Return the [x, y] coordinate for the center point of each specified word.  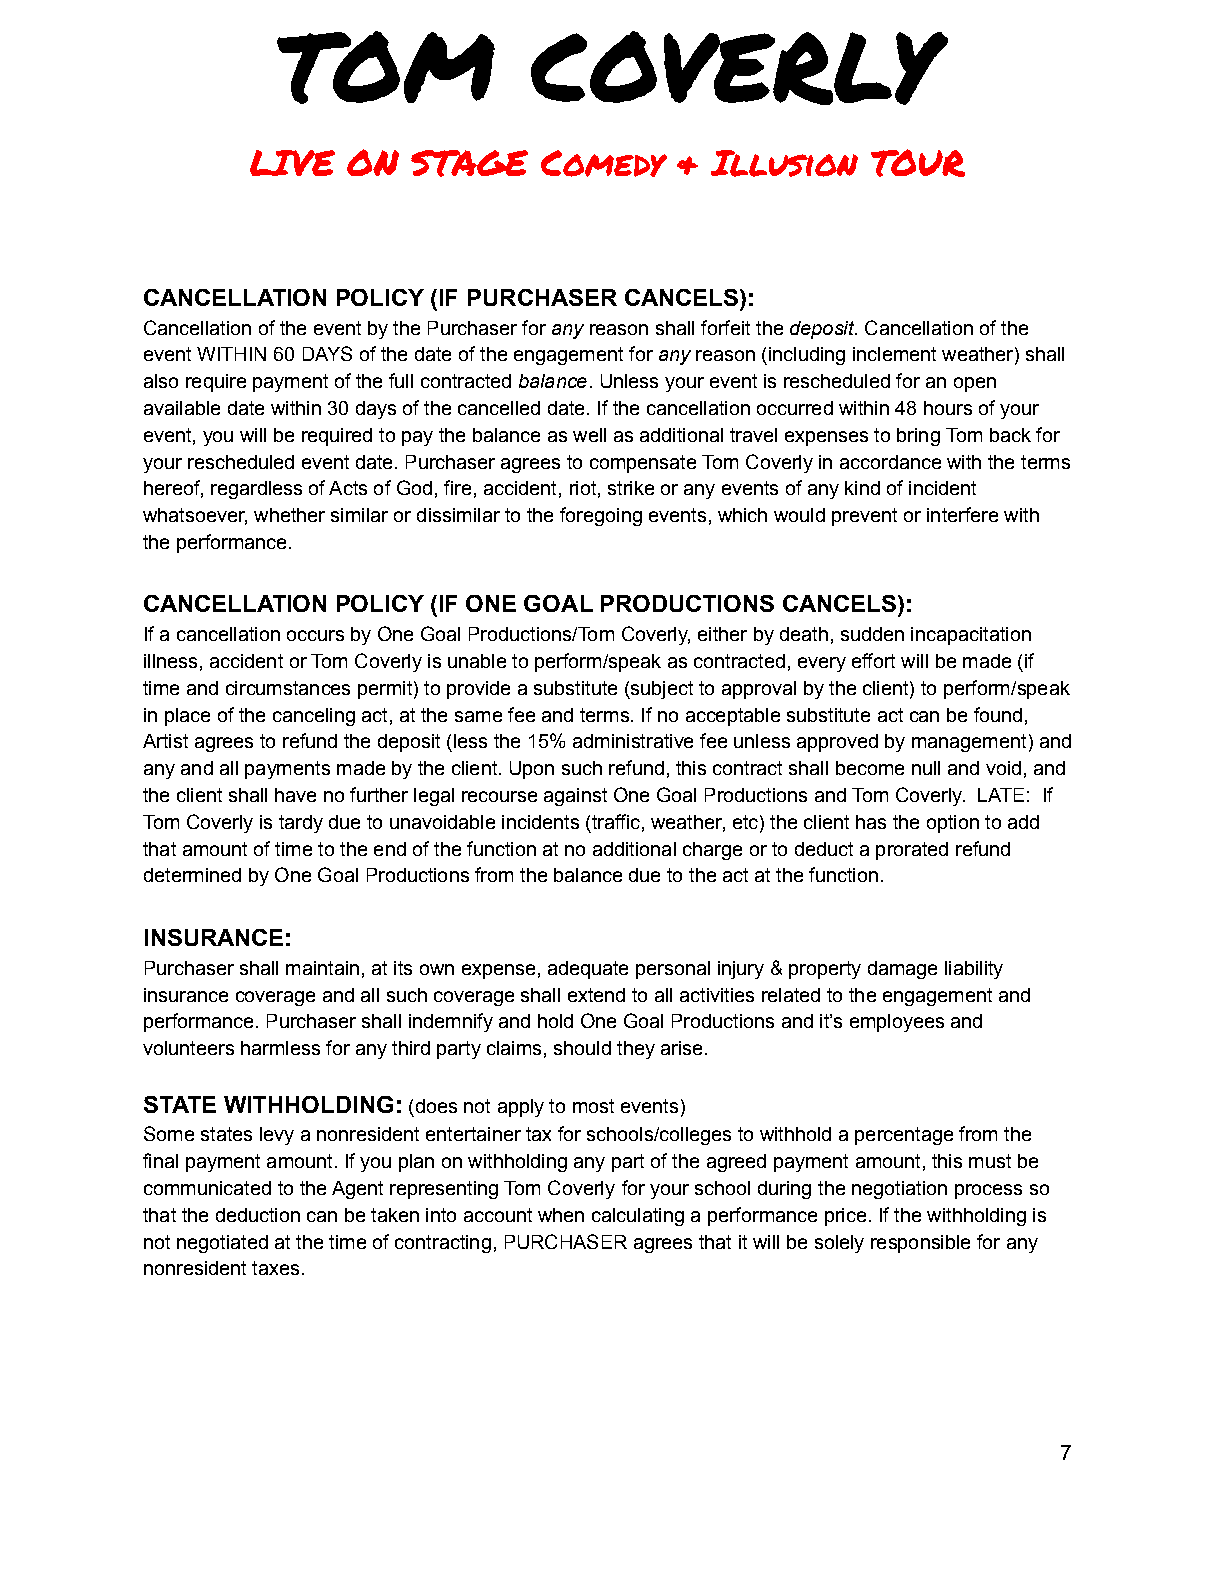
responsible [920, 1244]
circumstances [288, 688]
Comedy [604, 163]
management [969, 743]
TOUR [918, 163]
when [561, 1215]
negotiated [222, 1244]
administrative [633, 741]
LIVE [292, 163]
